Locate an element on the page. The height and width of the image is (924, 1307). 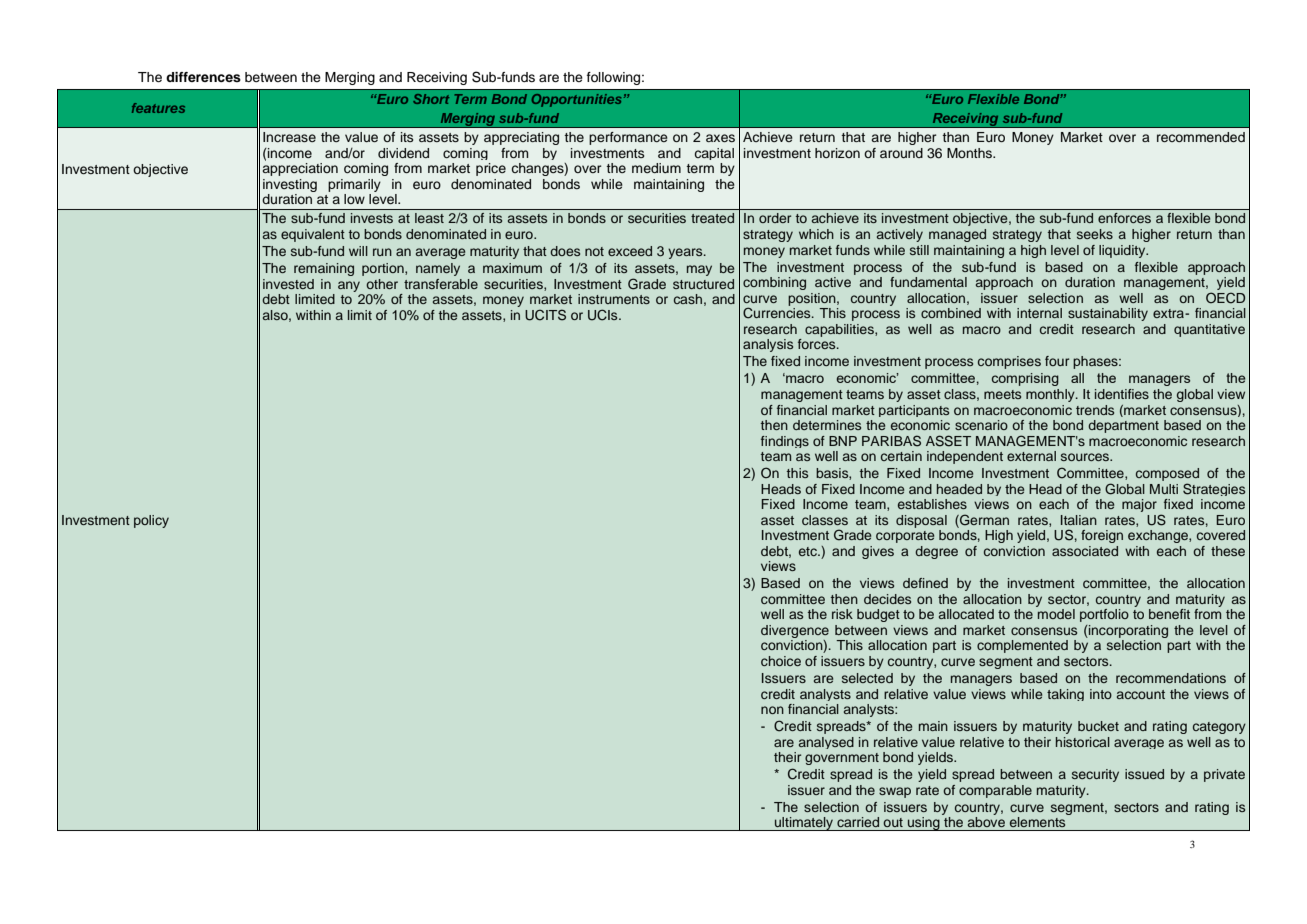
policy is located at coordinates (151, 521).
